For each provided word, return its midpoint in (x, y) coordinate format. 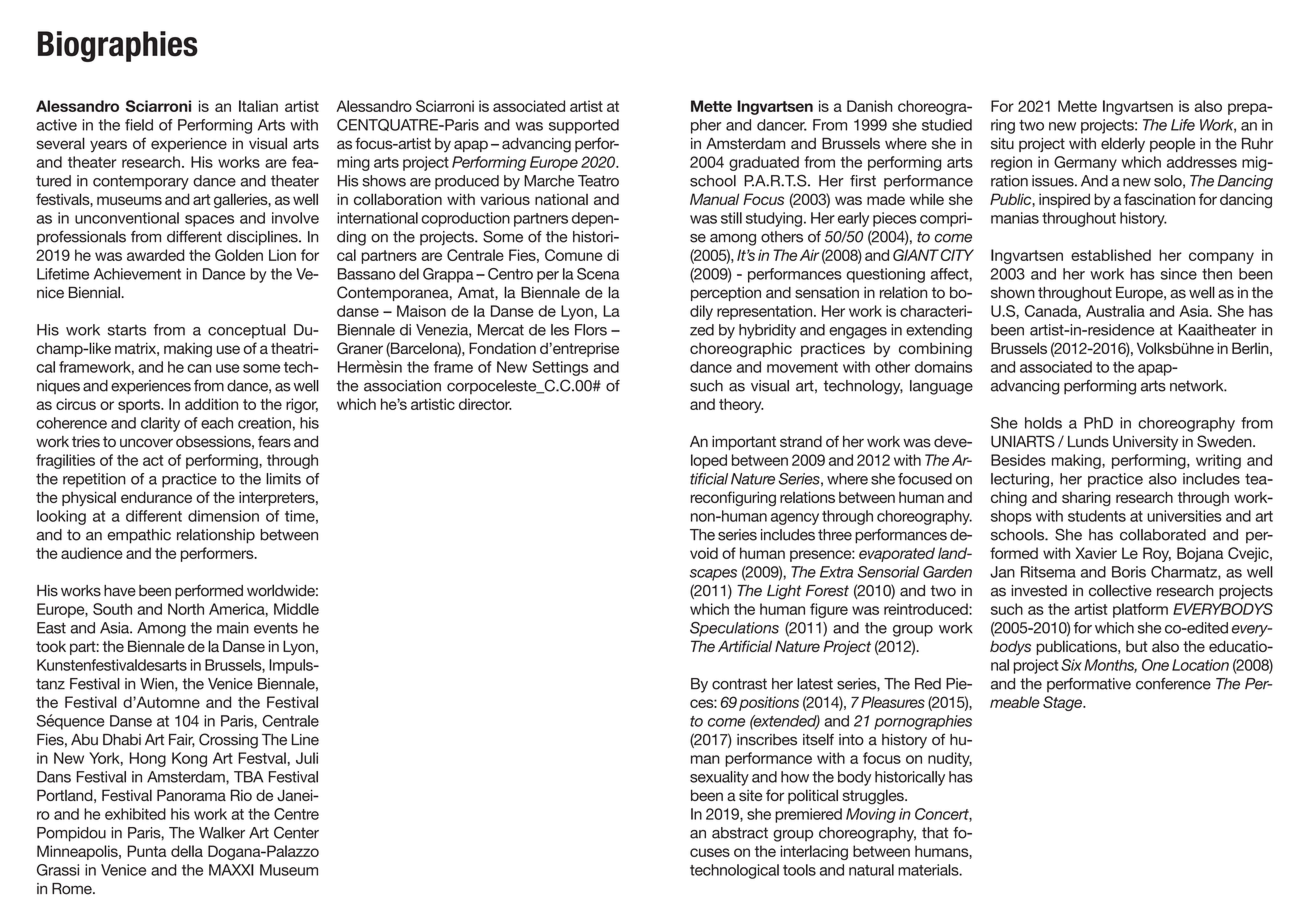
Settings (560, 368)
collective (1120, 590)
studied (947, 125)
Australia (1115, 311)
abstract (740, 833)
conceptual (247, 331)
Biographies (118, 46)
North (186, 609)
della (187, 851)
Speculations (734, 629)
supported (584, 126)
